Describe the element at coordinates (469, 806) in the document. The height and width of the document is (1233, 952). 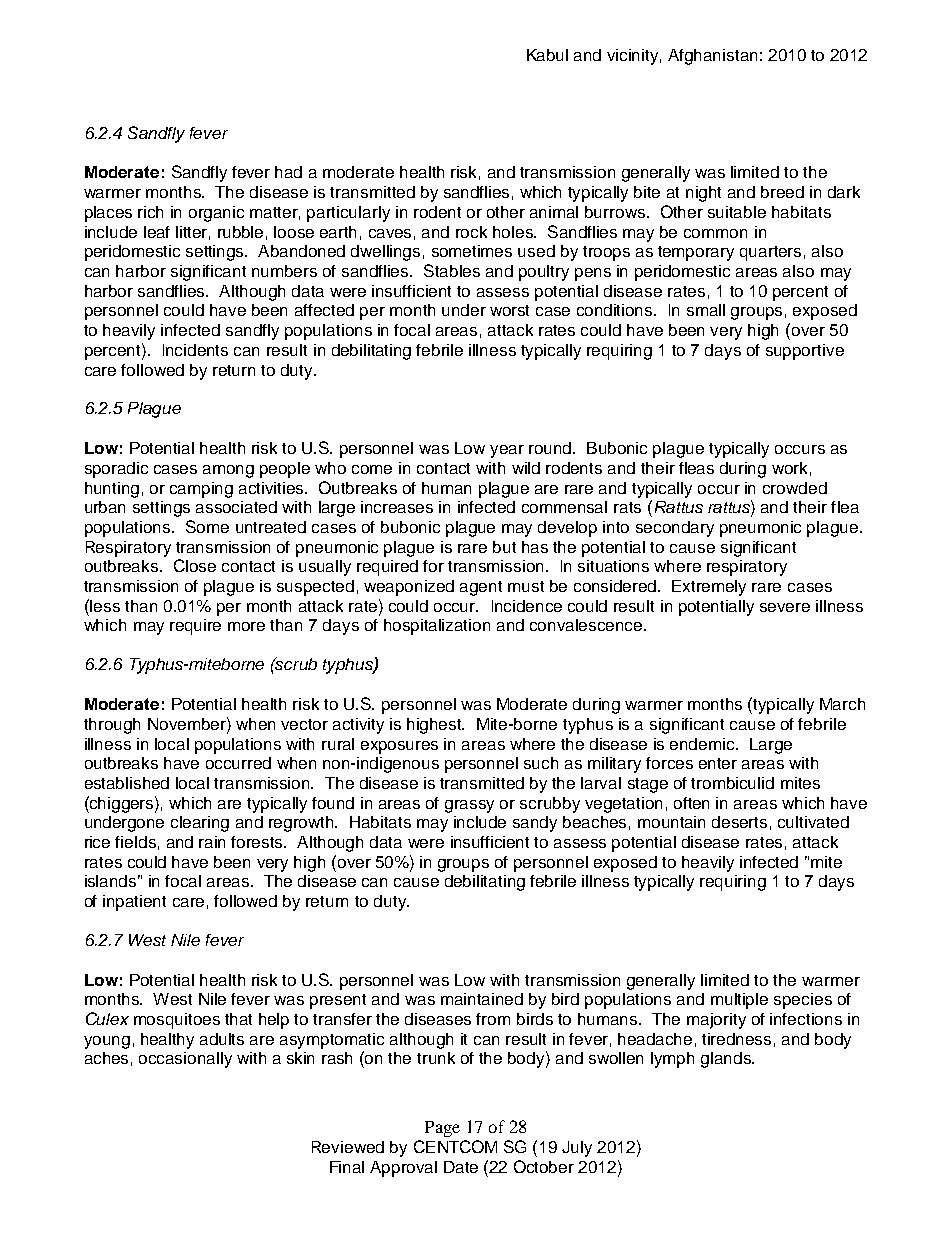
I see `grassy` at that location.
